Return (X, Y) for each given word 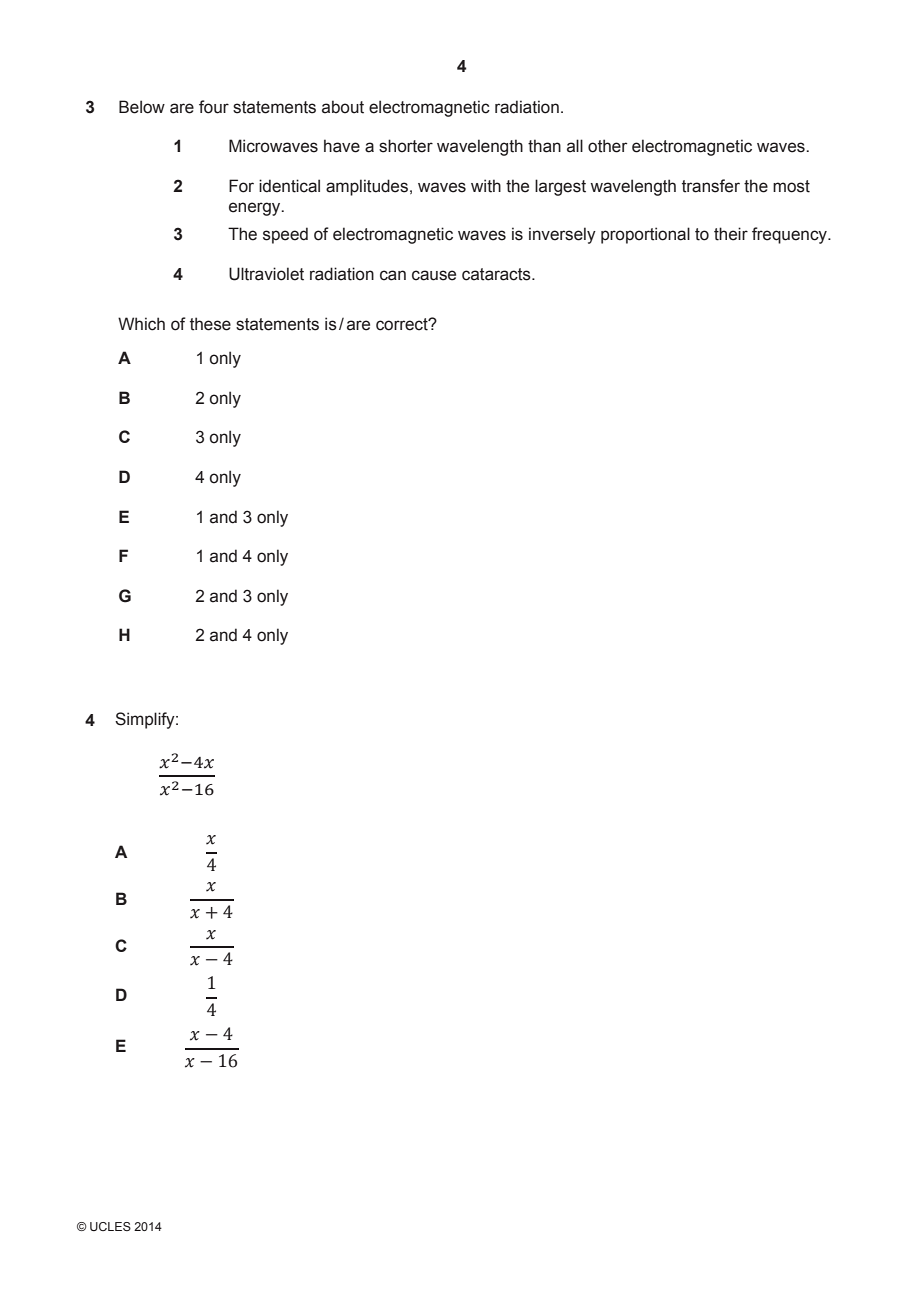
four (214, 107)
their (731, 234)
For (241, 186)
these (210, 324)
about (343, 107)
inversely (562, 235)
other (607, 146)
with (486, 186)
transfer (711, 186)
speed (285, 235)
